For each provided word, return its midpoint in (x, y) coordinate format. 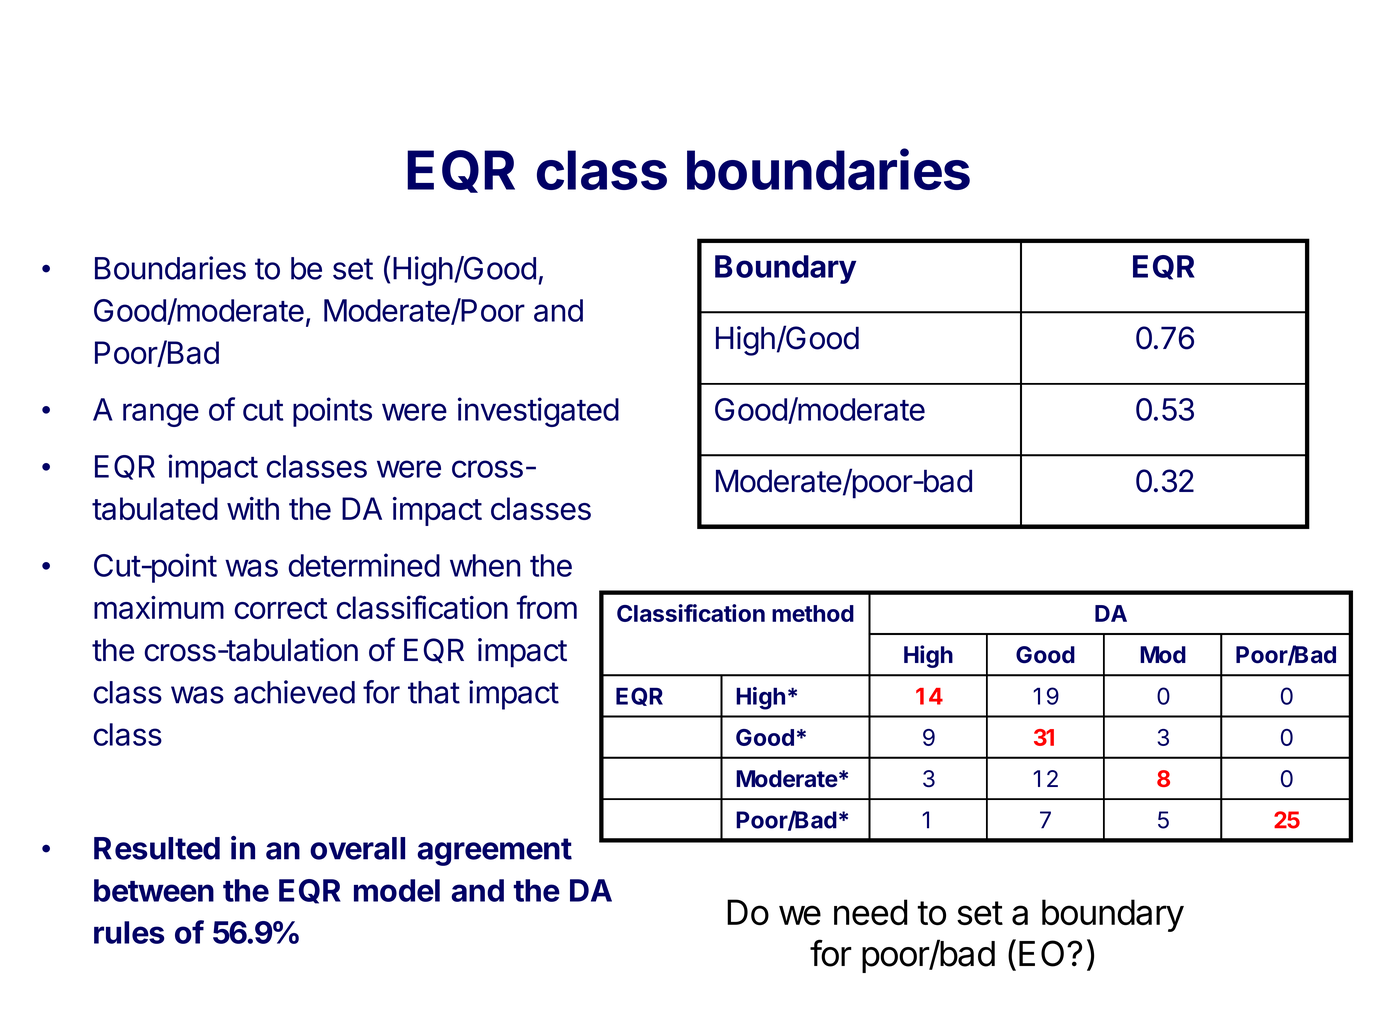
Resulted (157, 848)
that (434, 692)
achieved (294, 692)
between (154, 890)
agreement (494, 852)
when (485, 565)
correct (281, 608)
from (546, 607)
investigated (538, 412)
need (871, 912)
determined (364, 565)
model (397, 890)
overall (357, 848)
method (813, 613)
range (161, 415)
